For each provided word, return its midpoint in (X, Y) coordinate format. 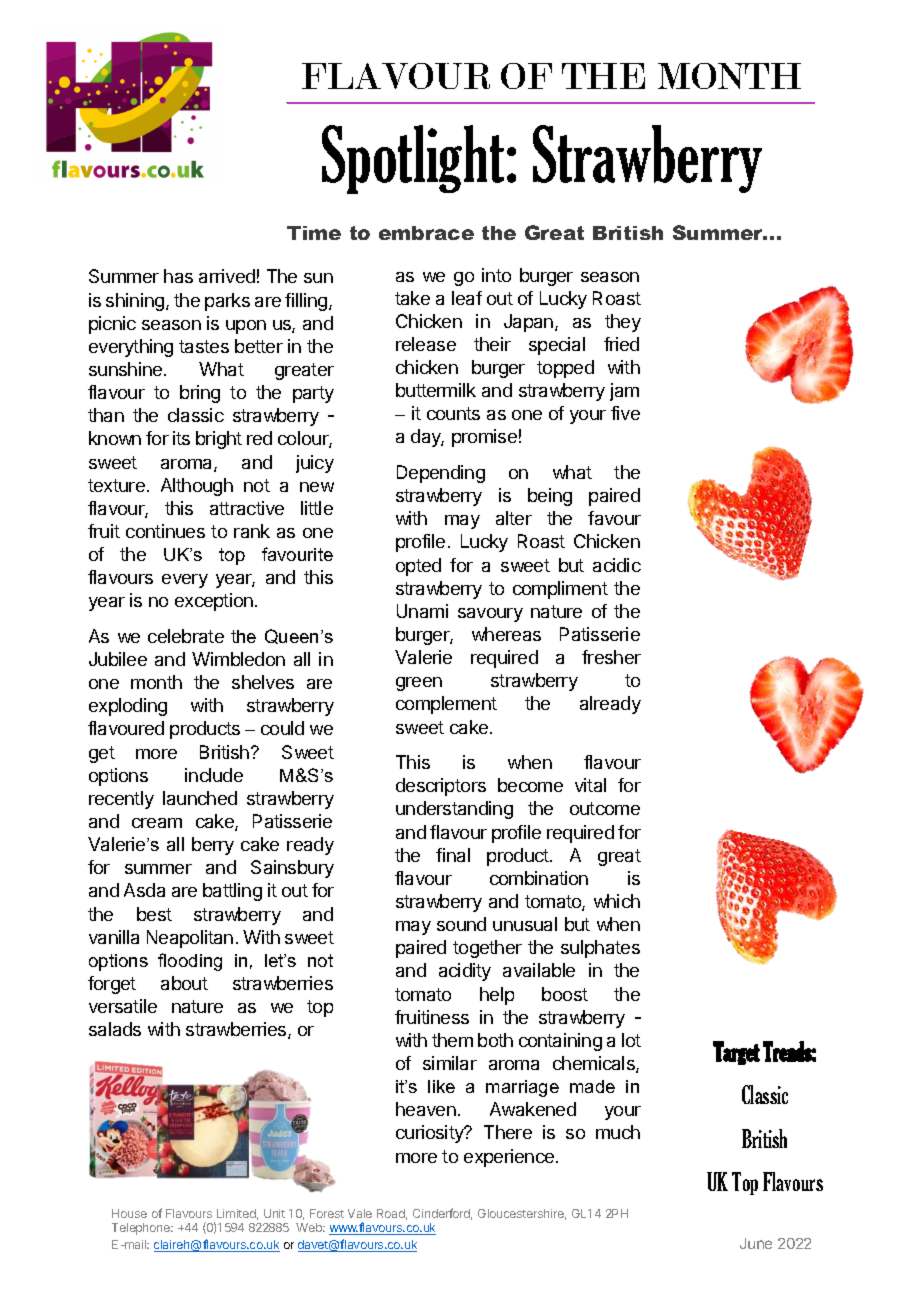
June (756, 1243)
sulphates (600, 949)
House (129, 1213)
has (178, 276)
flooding (190, 962)
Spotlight (413, 159)
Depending (441, 474)
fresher (611, 657)
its (181, 438)
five (625, 413)
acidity (465, 972)
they (623, 323)
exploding (128, 707)
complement (446, 705)
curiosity (431, 1134)
